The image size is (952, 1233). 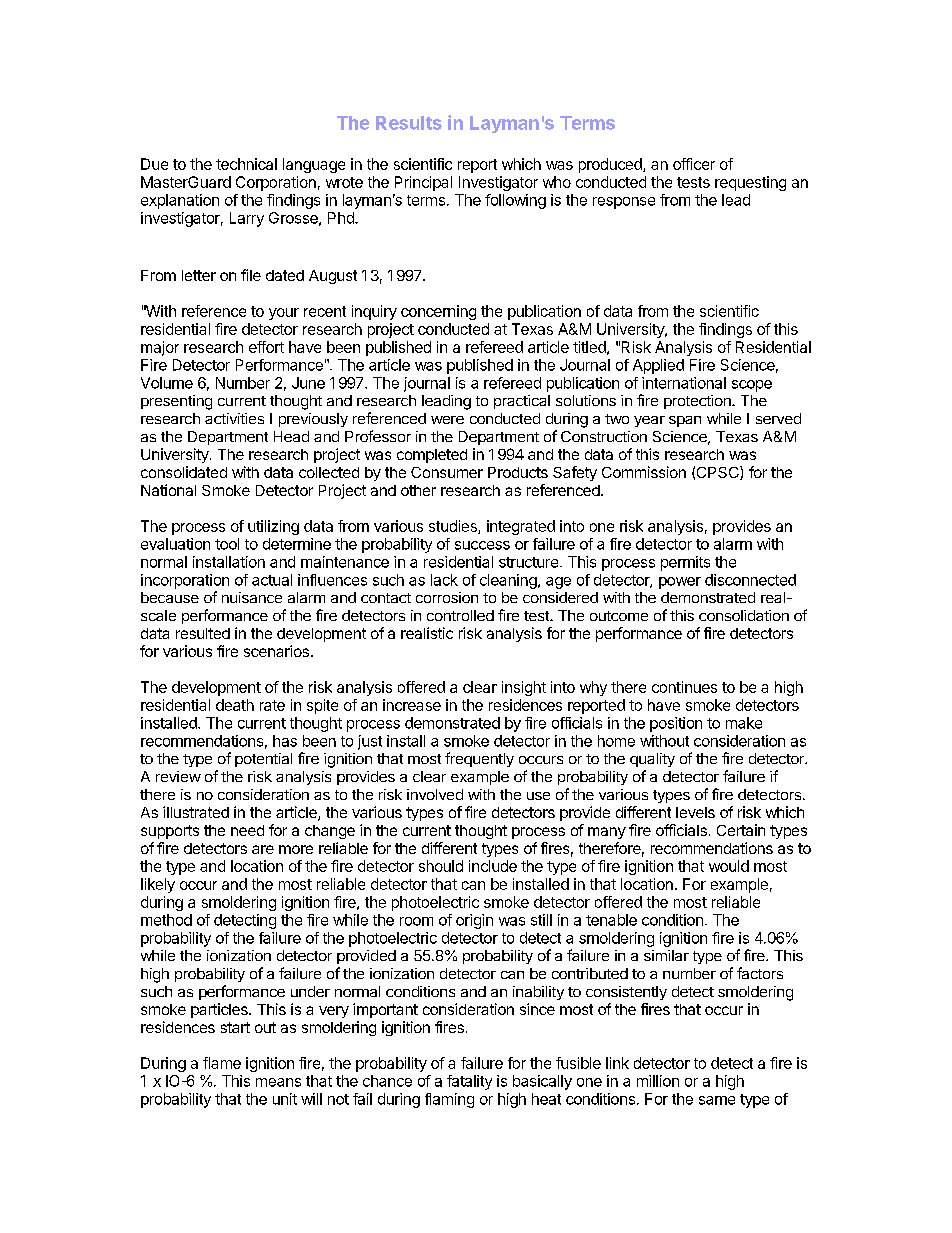 I want to click on fatality, so click(x=469, y=1082).
